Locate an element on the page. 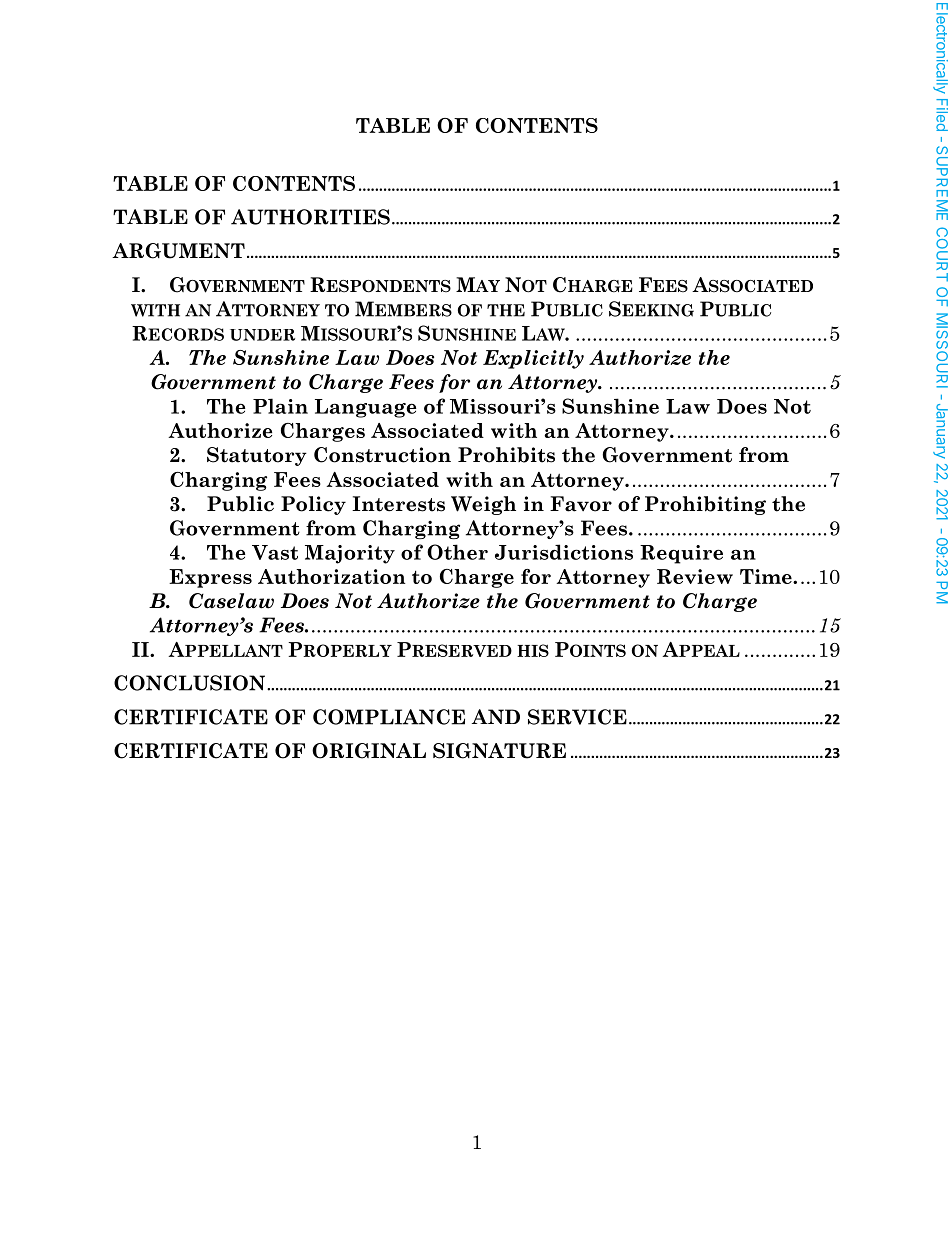 The image size is (952, 1233). Caselaw is located at coordinates (231, 601).
